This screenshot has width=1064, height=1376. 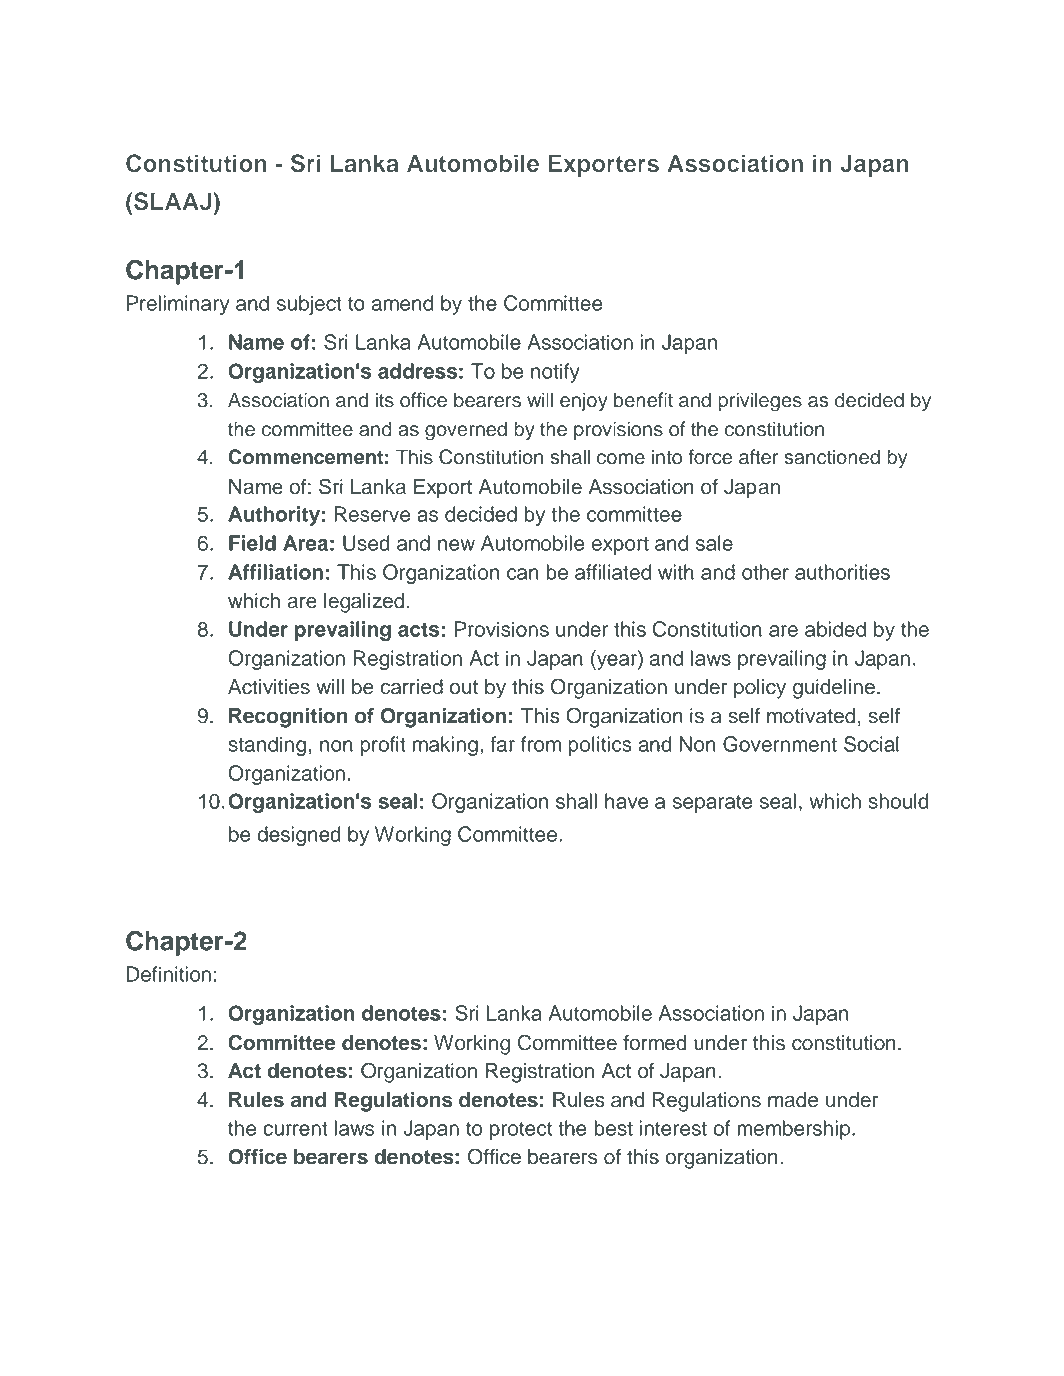 What do you see at coordinates (288, 718) in the screenshot?
I see `Recognition` at bounding box center [288, 718].
